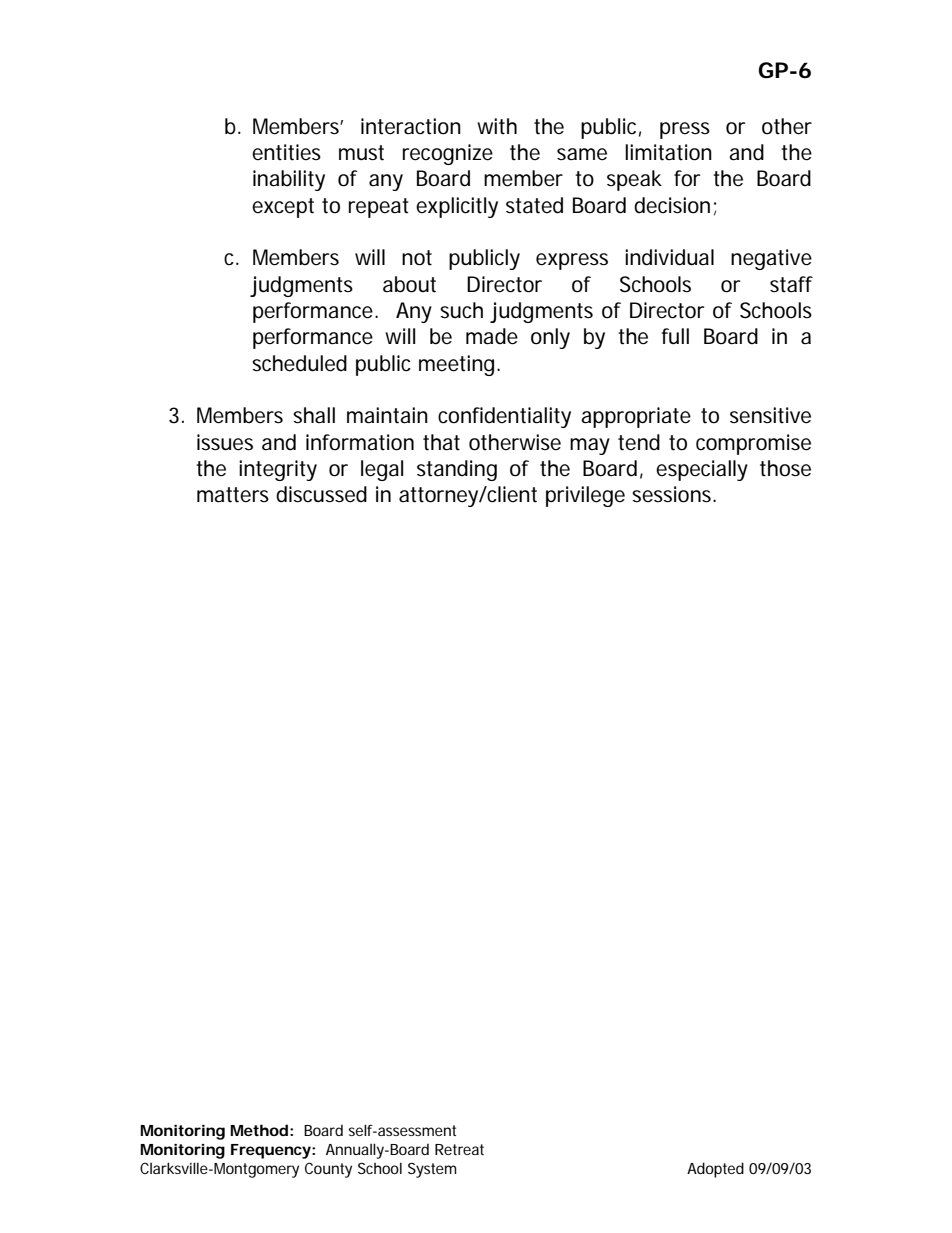 Image resolution: width=952 pixels, height=1233 pixels. Describe the element at coordinates (715, 1170) in the screenshot. I see `Adopted` at that location.
